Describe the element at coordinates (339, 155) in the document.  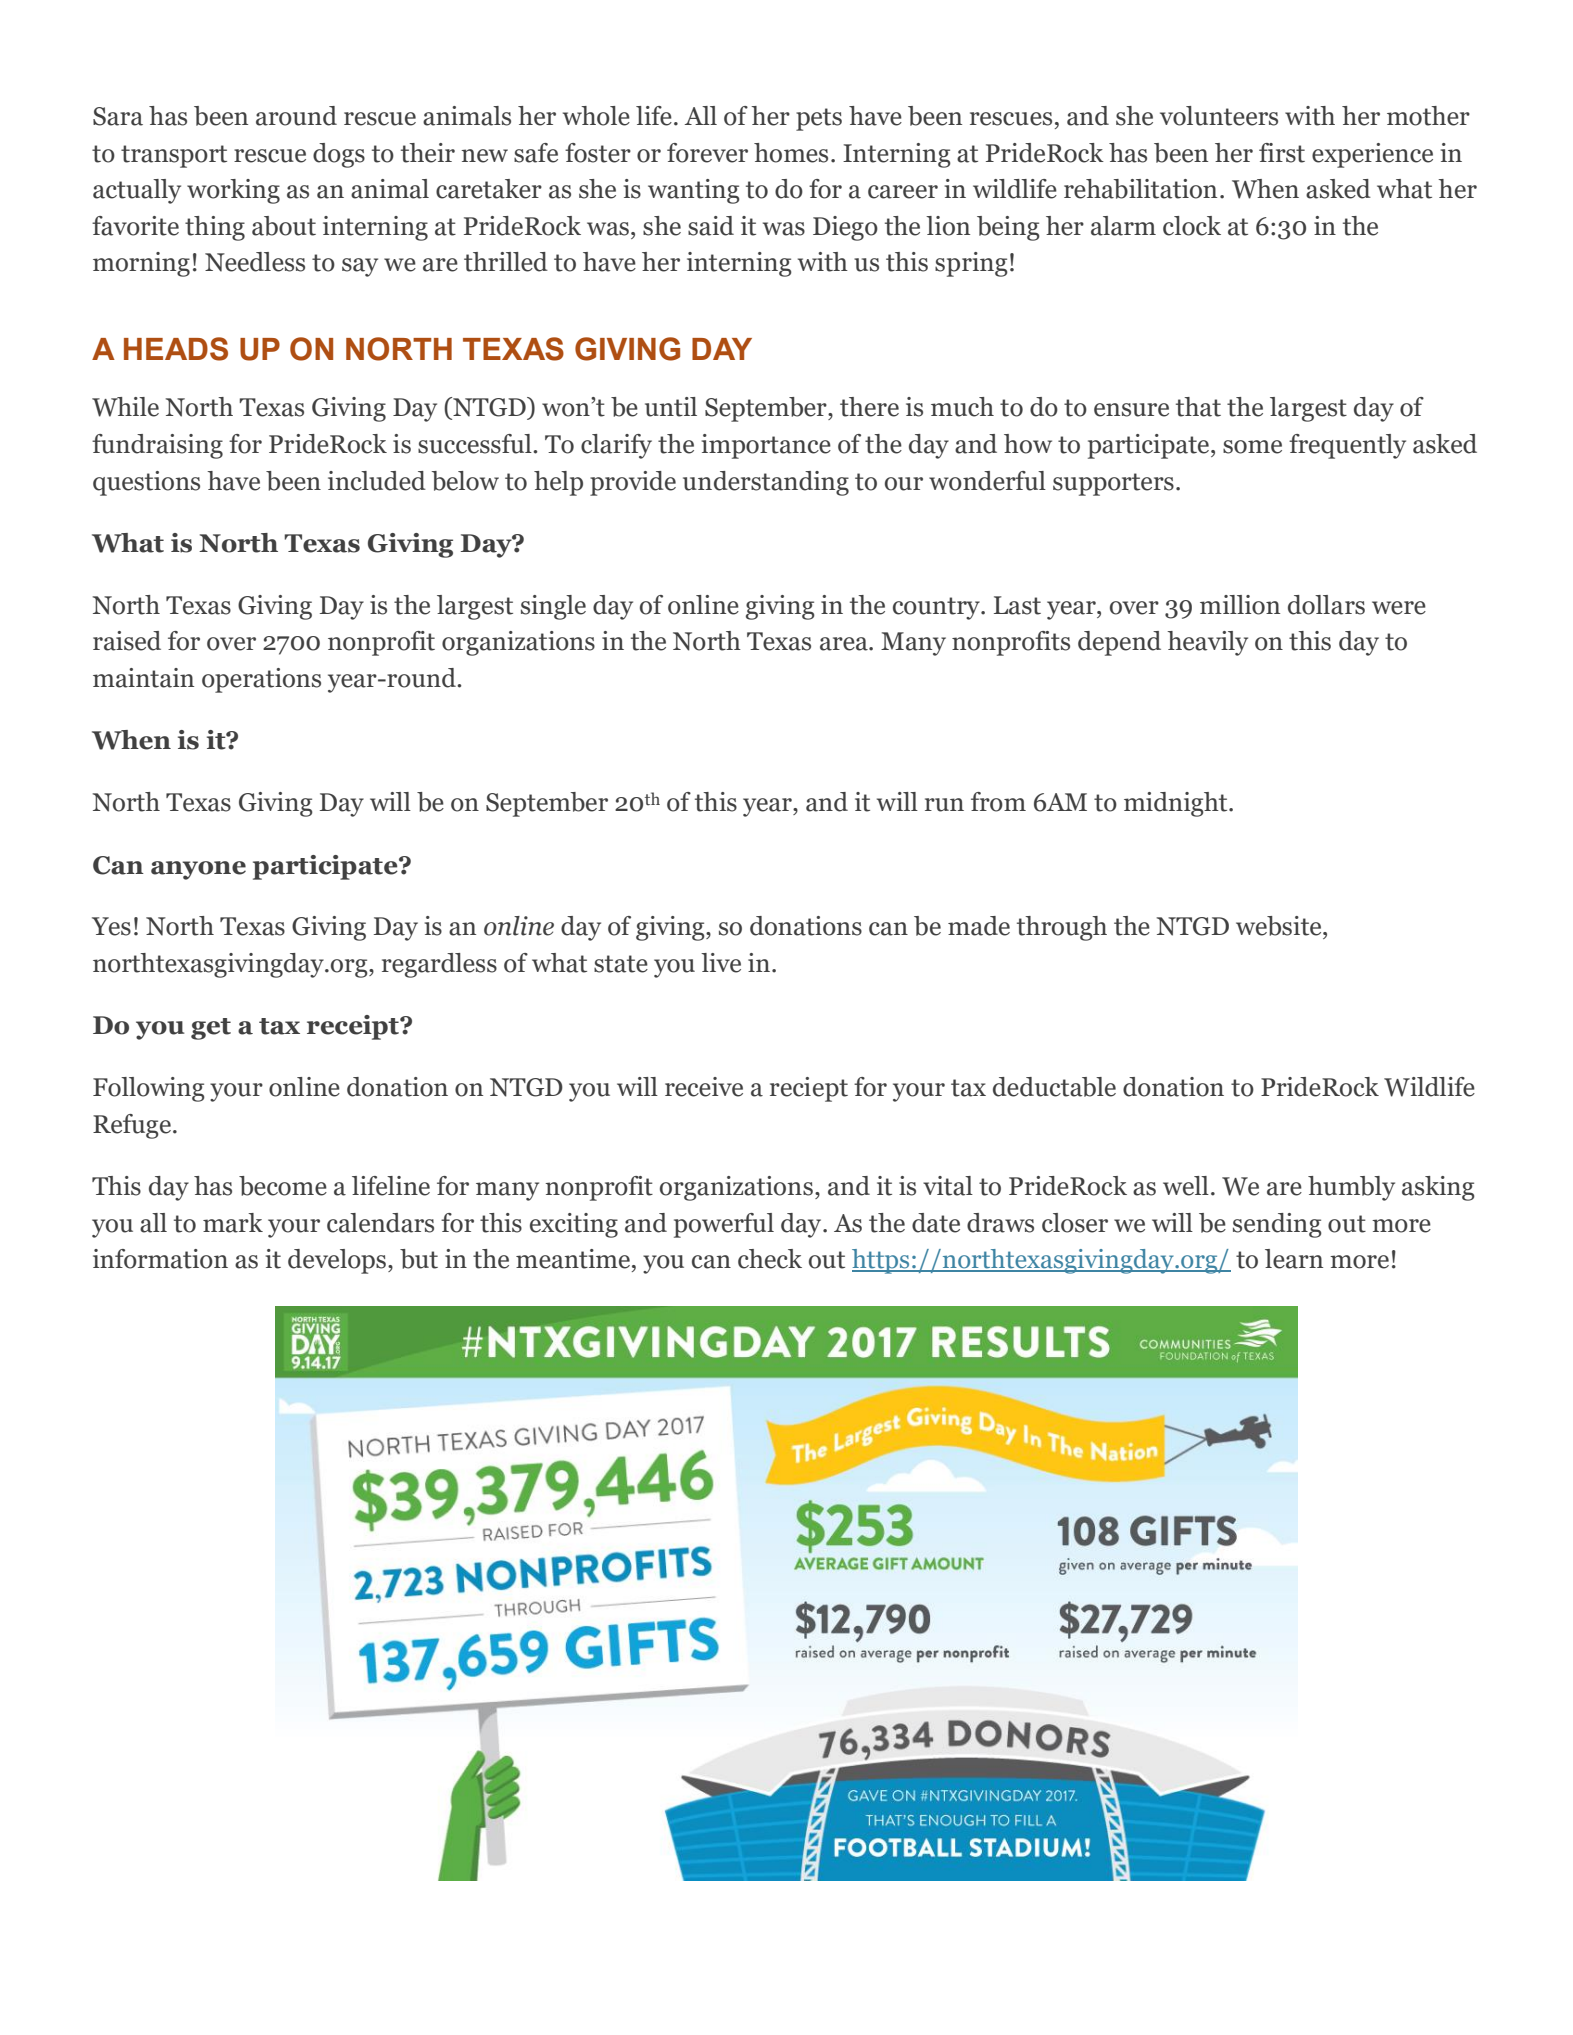
I see `dogs` at that location.
